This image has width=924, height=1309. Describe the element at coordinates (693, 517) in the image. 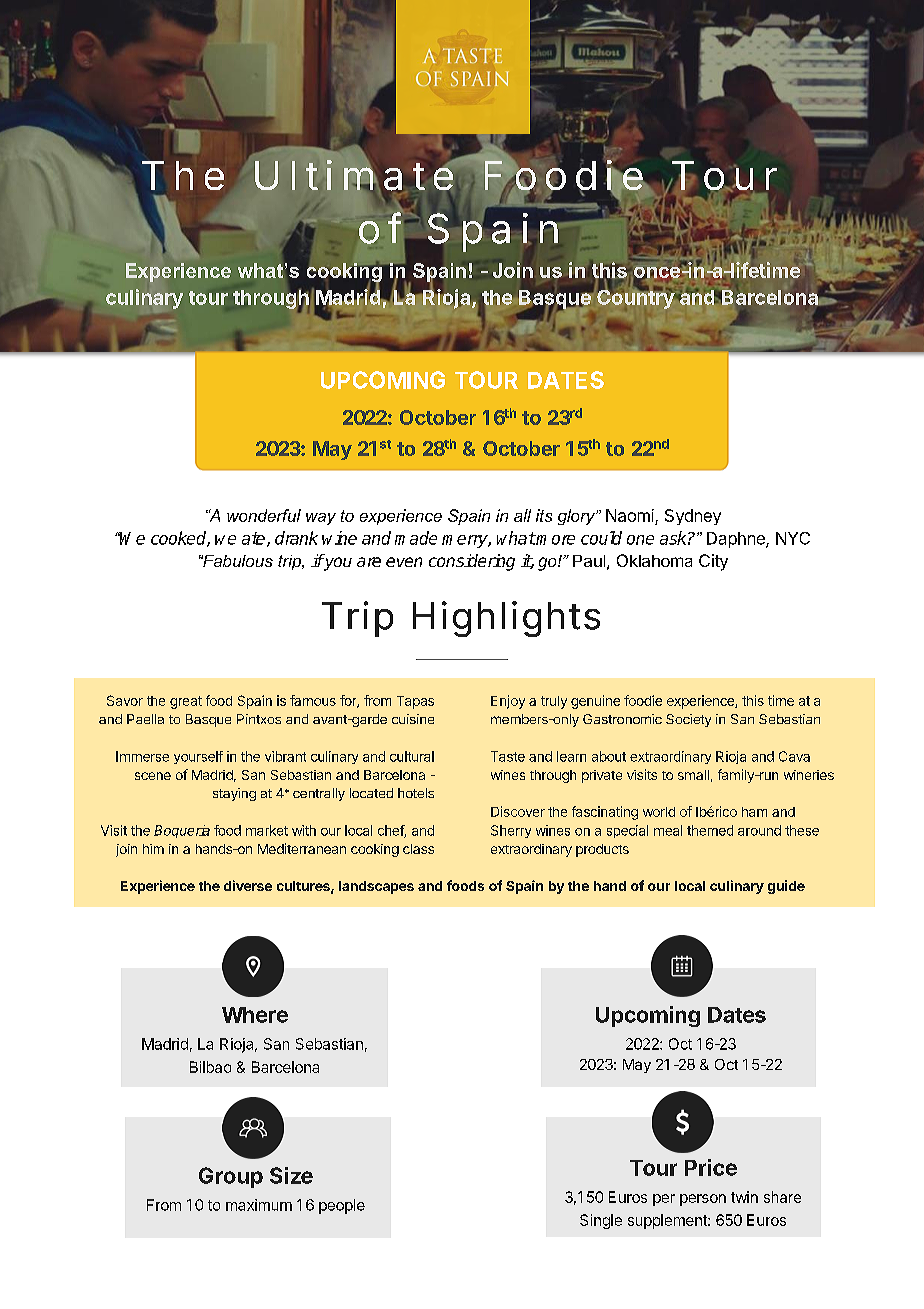

I see `Sydney` at that location.
